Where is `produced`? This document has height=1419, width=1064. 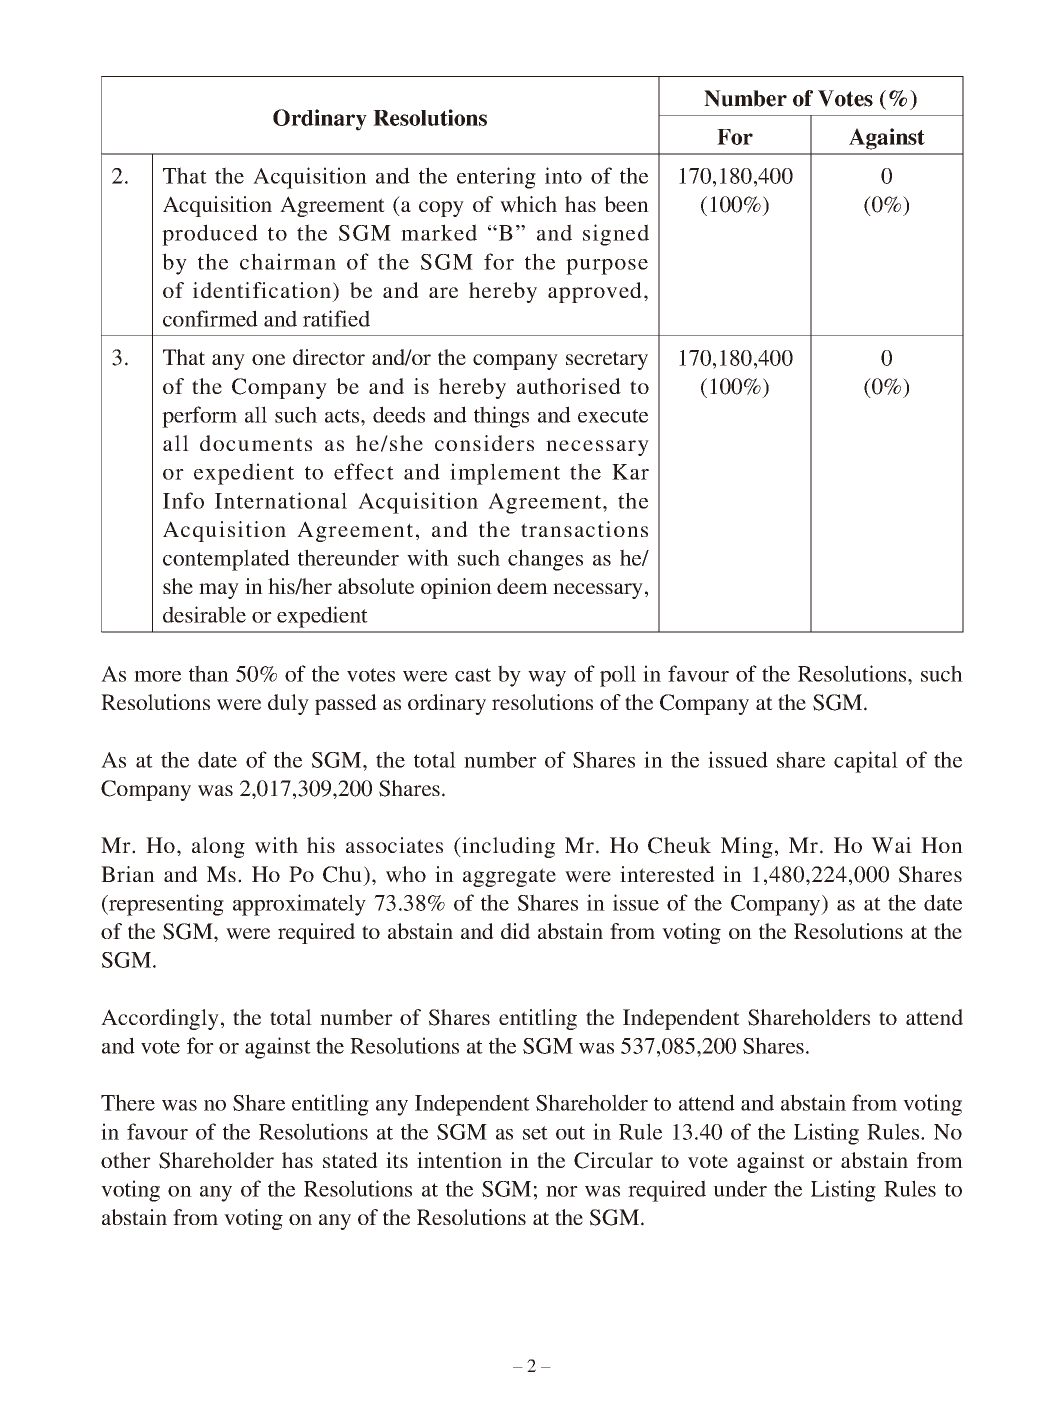 produced is located at coordinates (210, 235).
